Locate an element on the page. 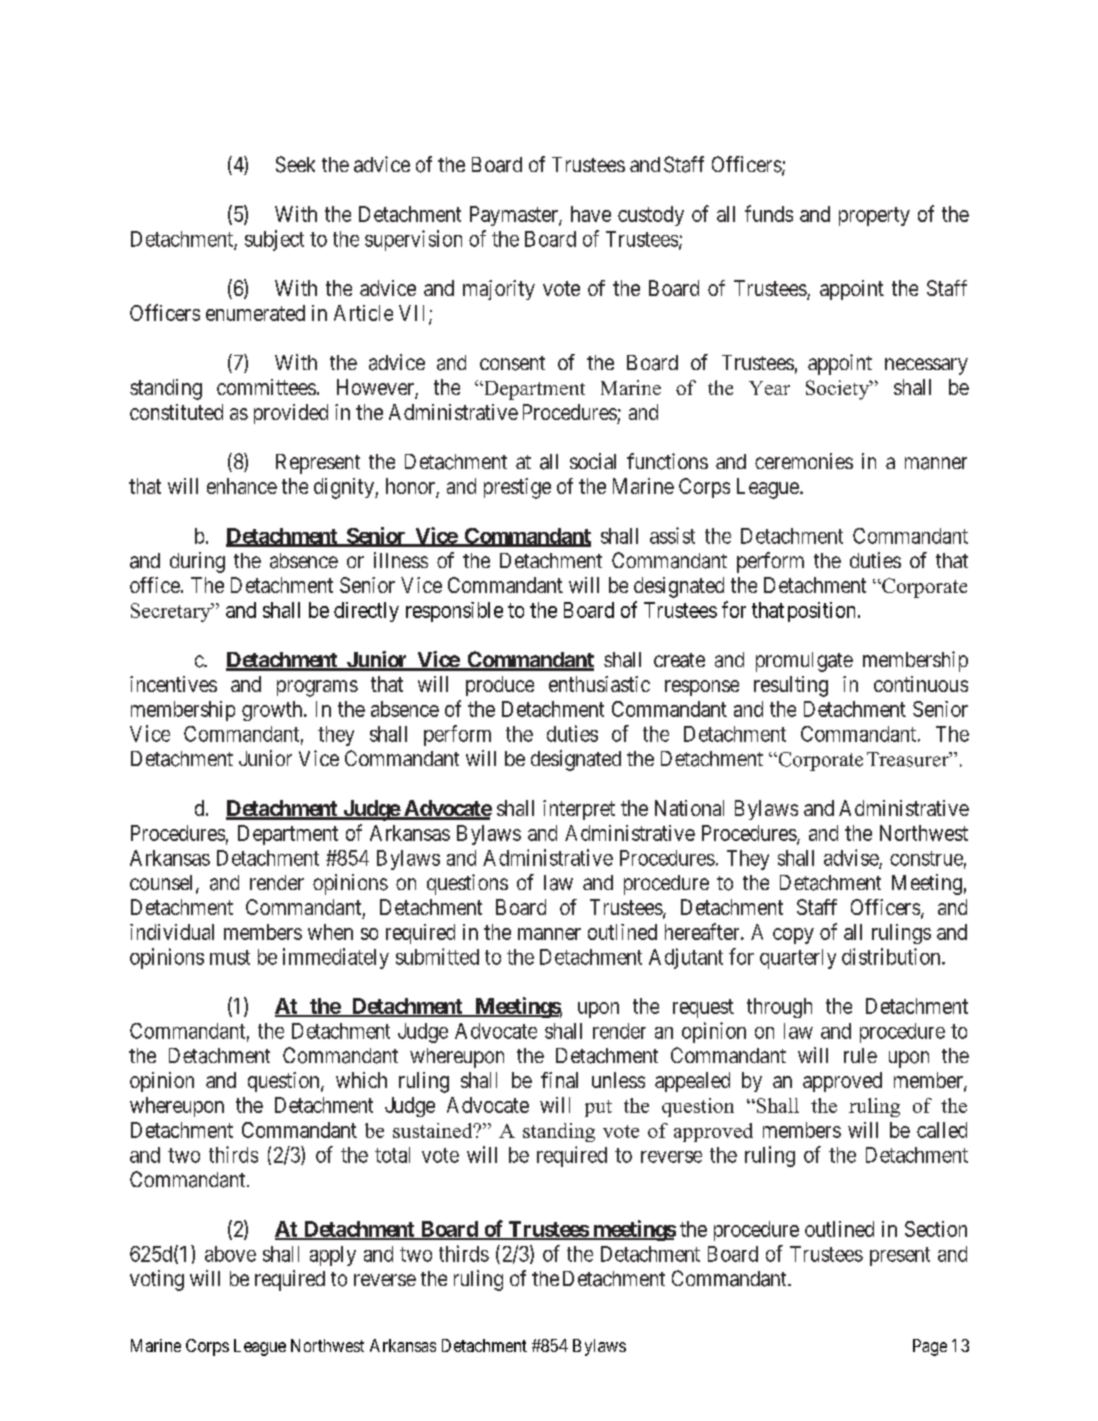  distribution is located at coordinates (892, 956).
